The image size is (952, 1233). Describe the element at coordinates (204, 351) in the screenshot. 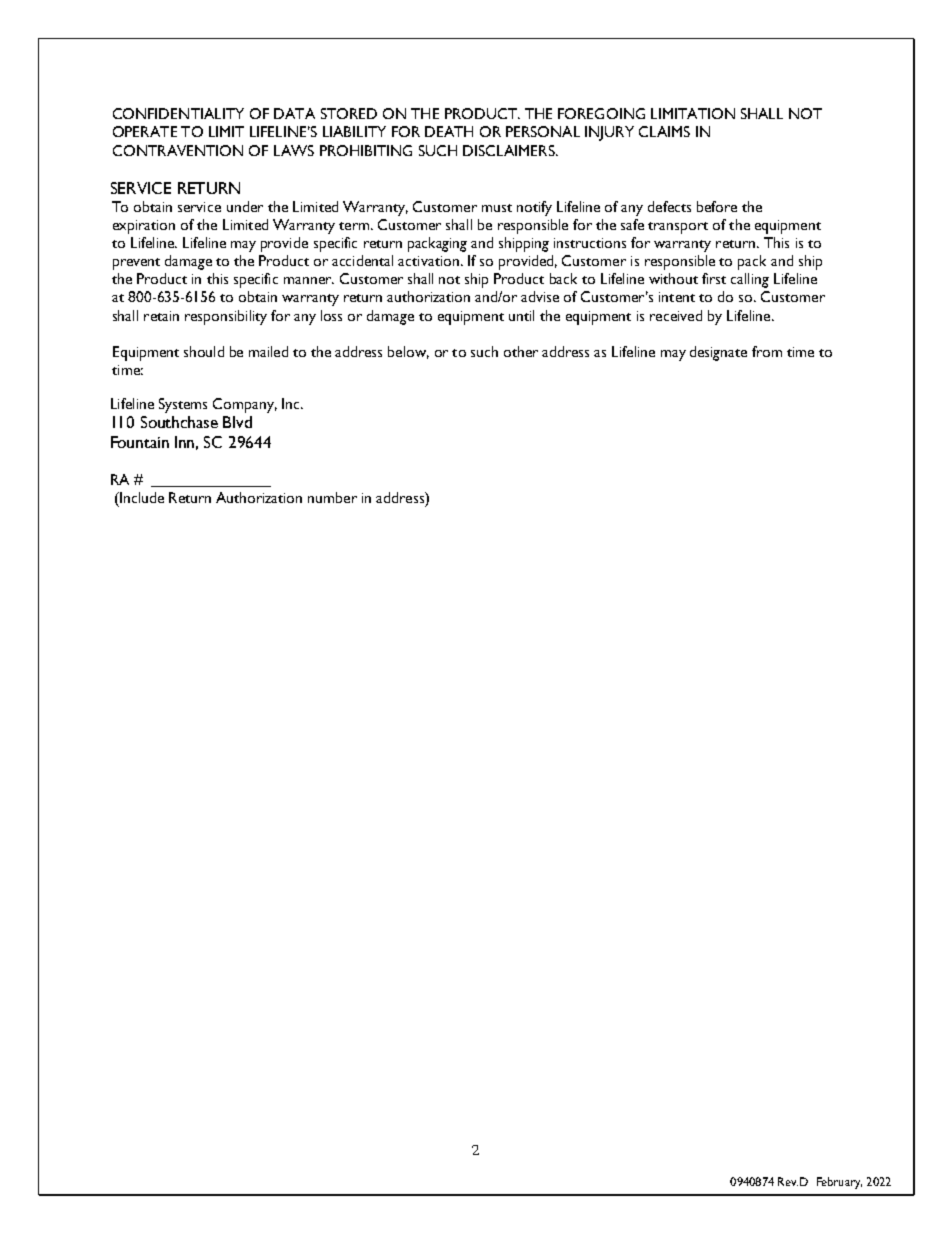

I see `should` at that location.
